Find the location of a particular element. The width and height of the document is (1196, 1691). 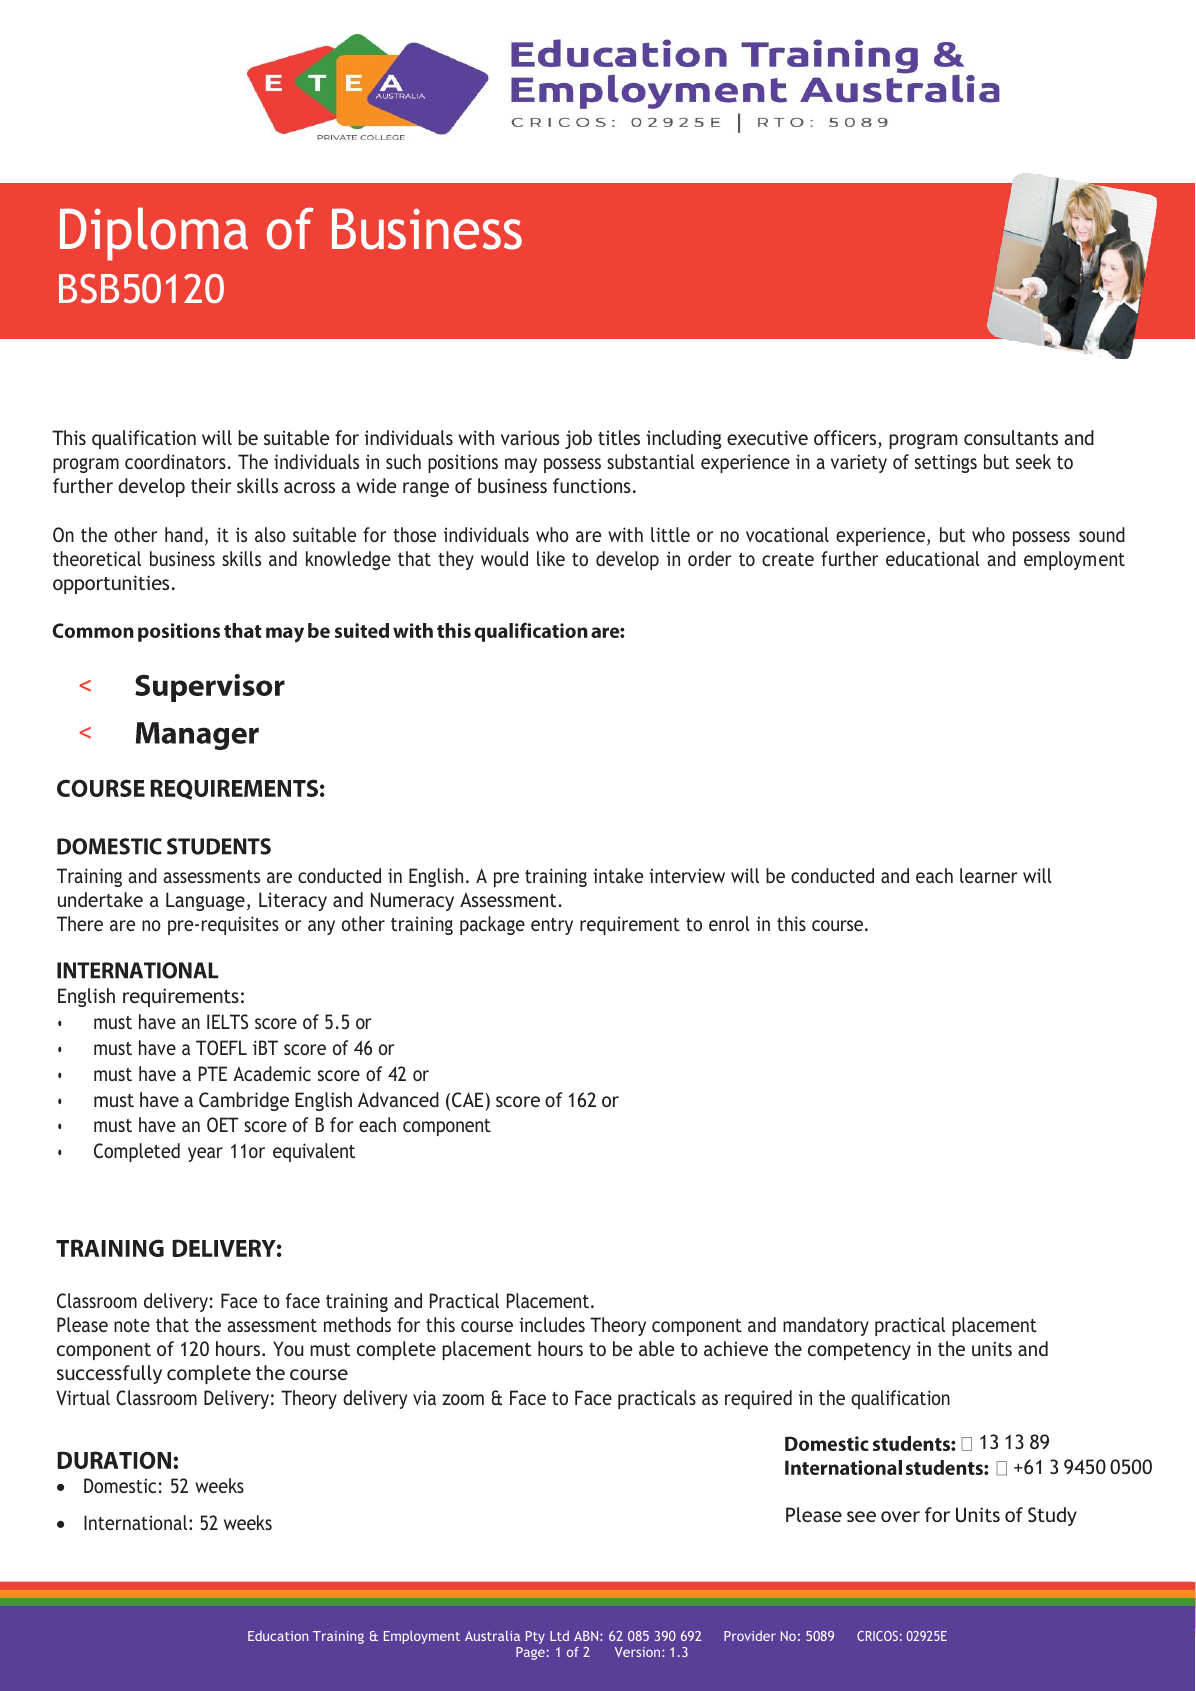

Diploma is located at coordinates (154, 234).
